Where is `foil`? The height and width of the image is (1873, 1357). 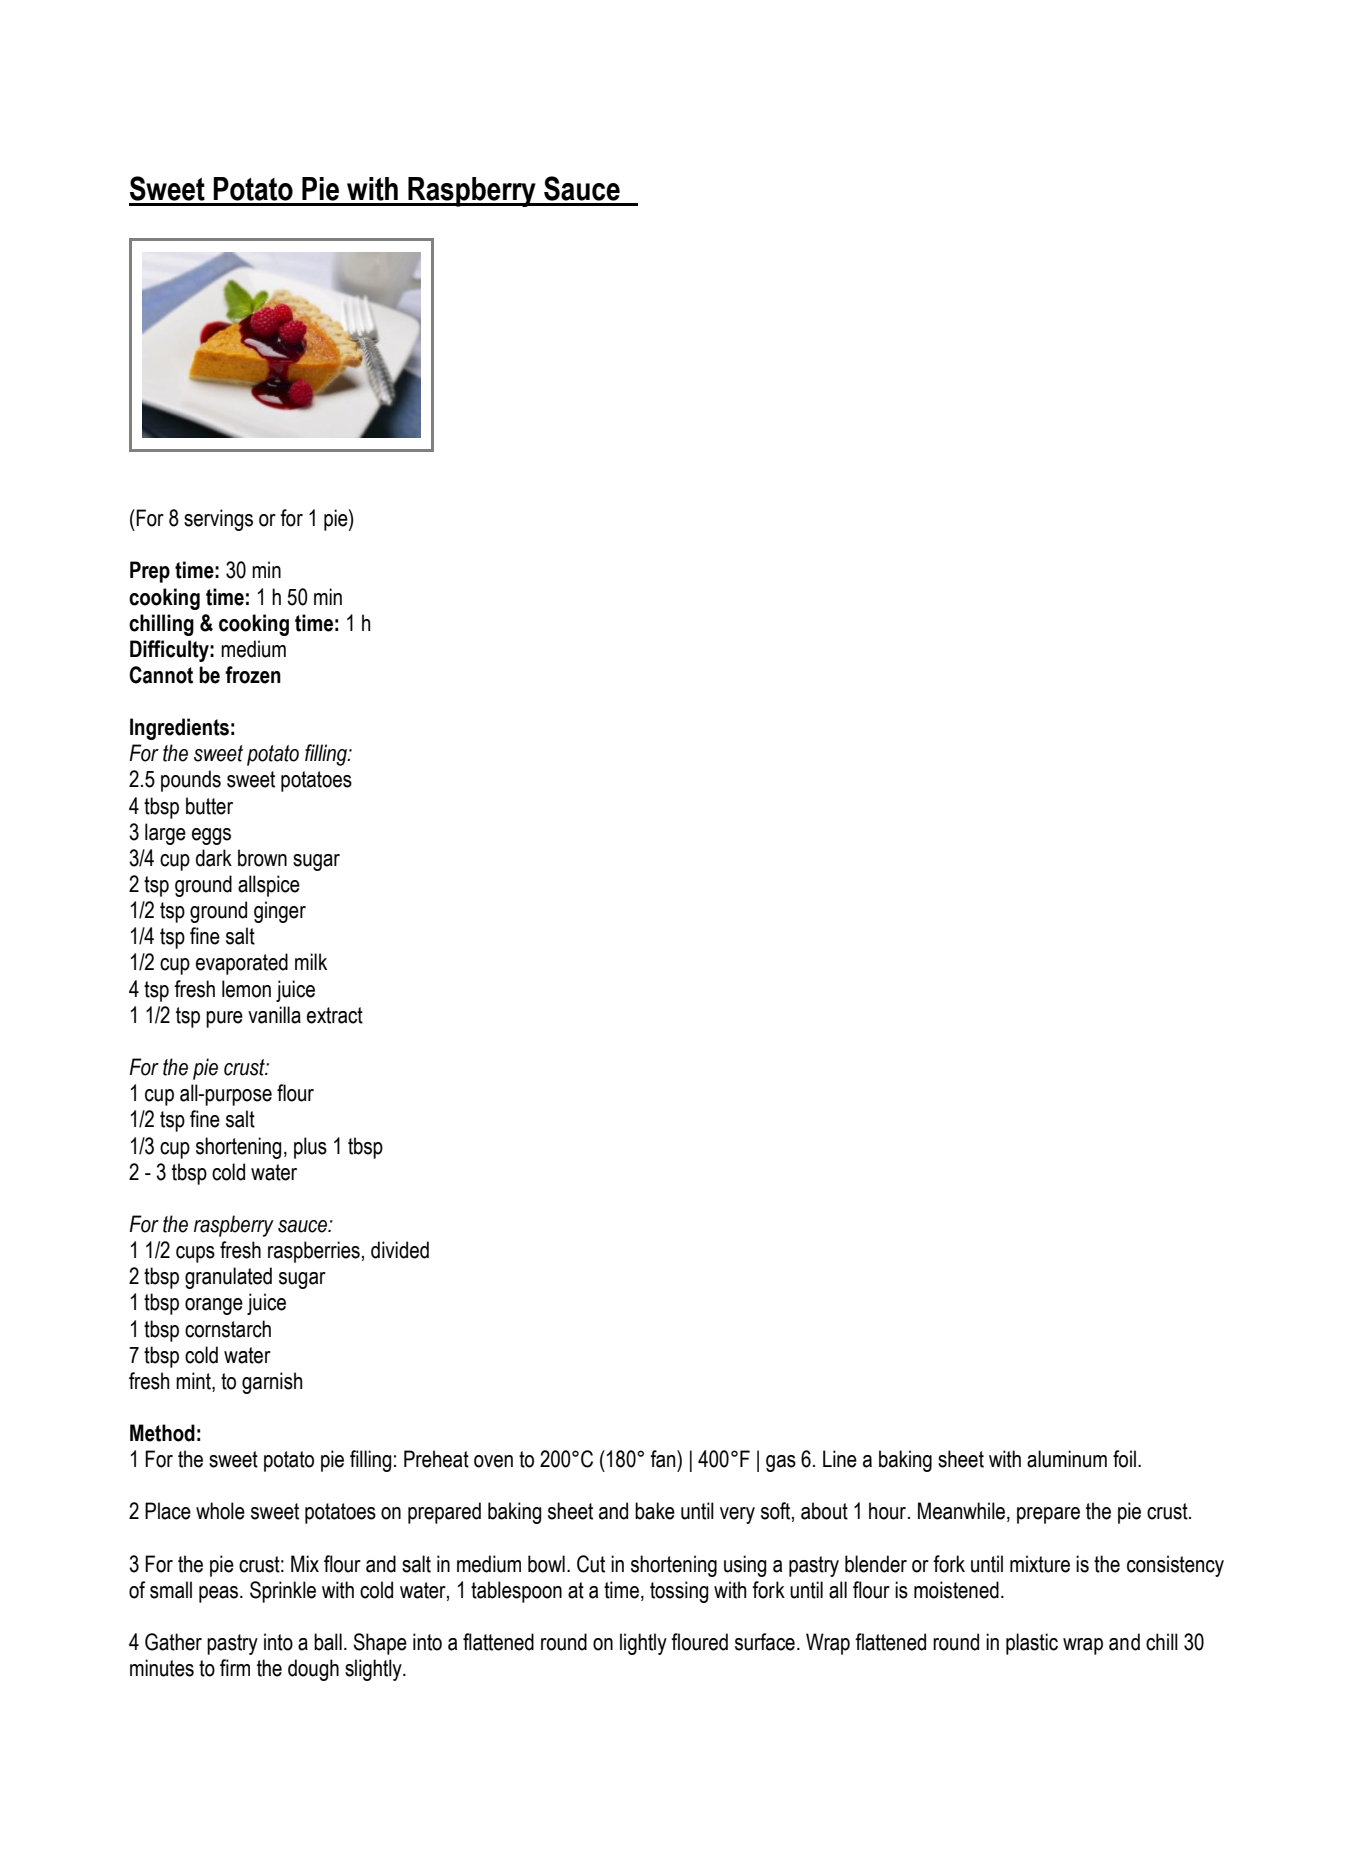
foil is located at coordinates (1124, 1459).
